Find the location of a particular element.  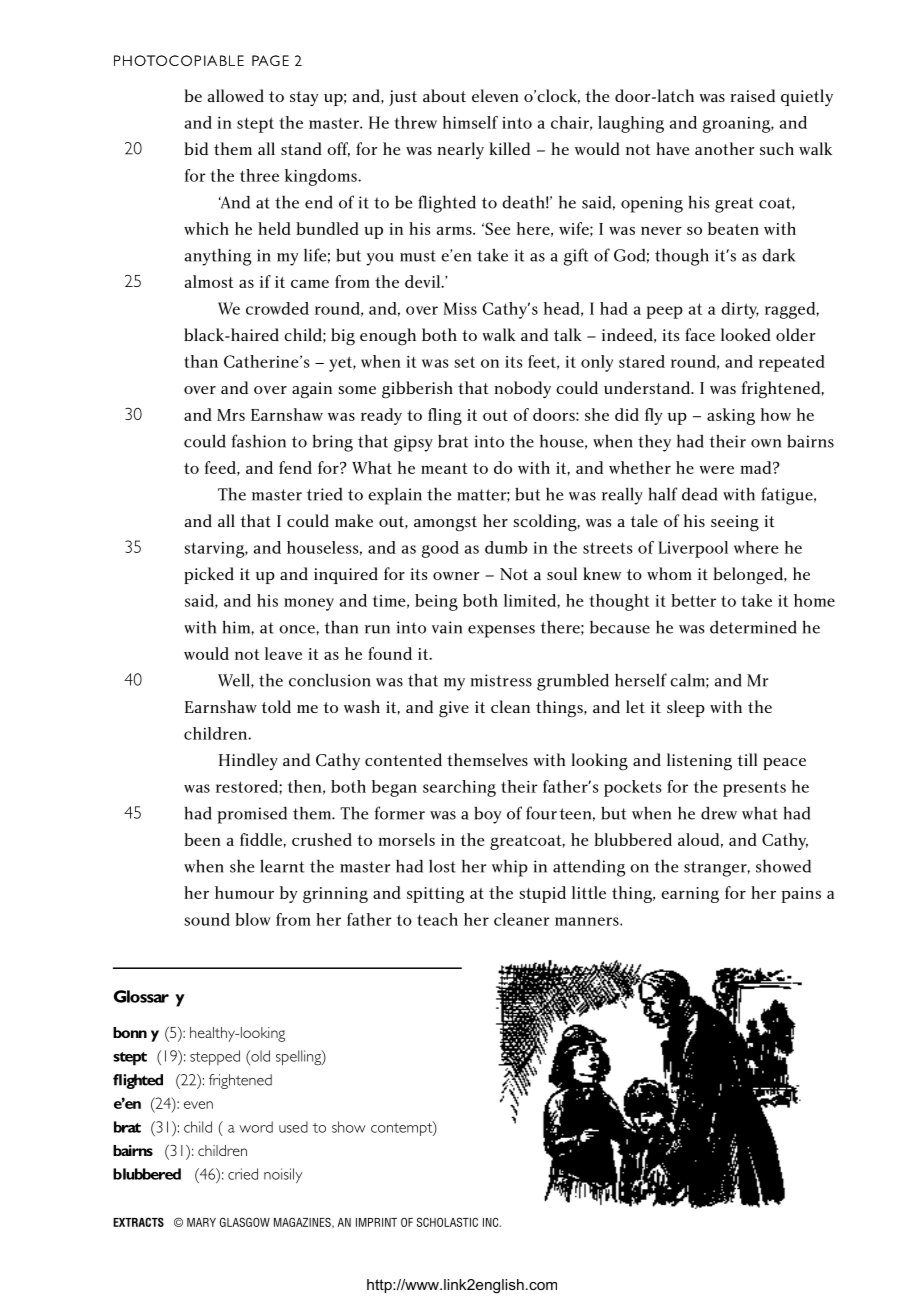

looked is located at coordinates (746, 334).
